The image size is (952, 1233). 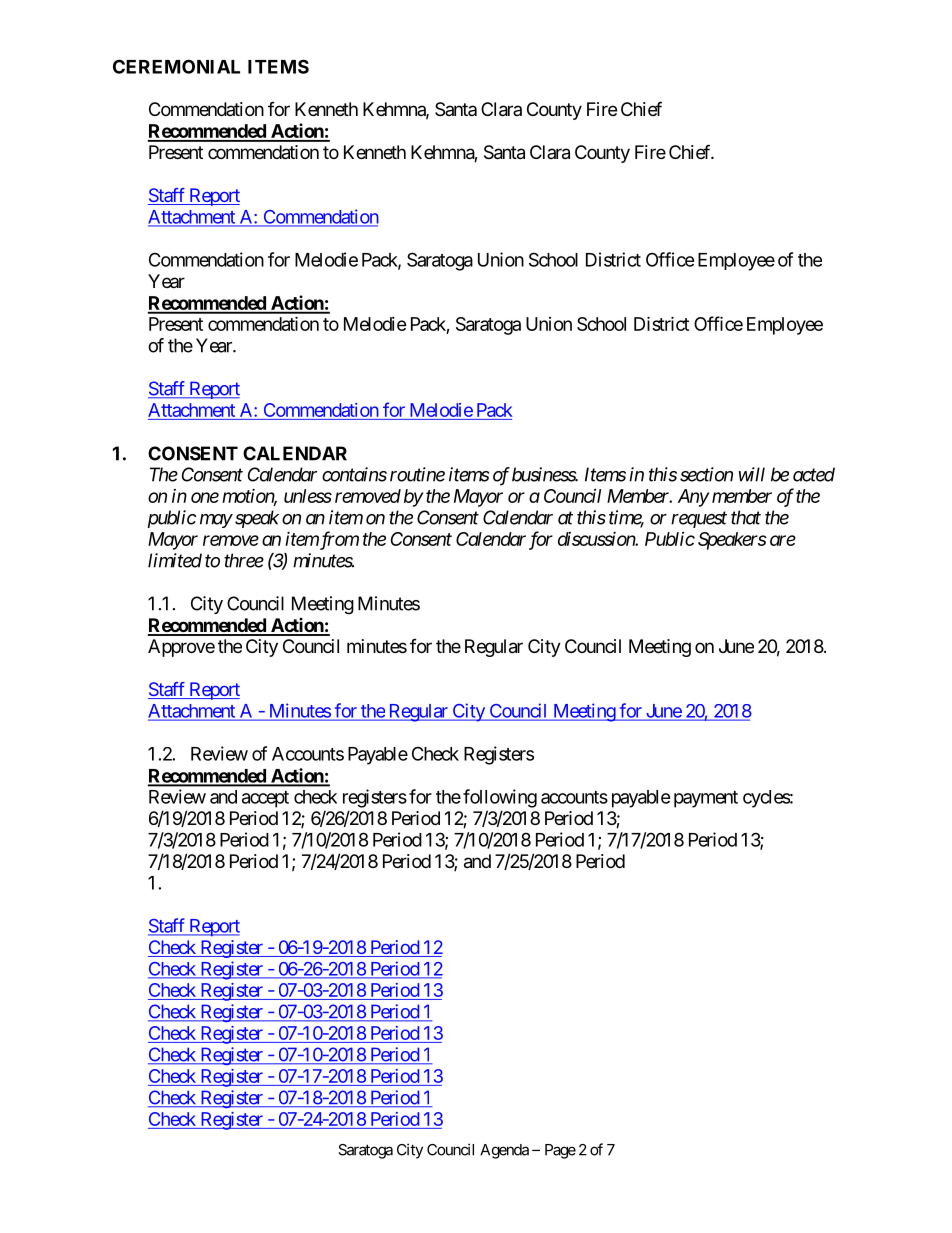 I want to click on following, so click(x=500, y=798).
